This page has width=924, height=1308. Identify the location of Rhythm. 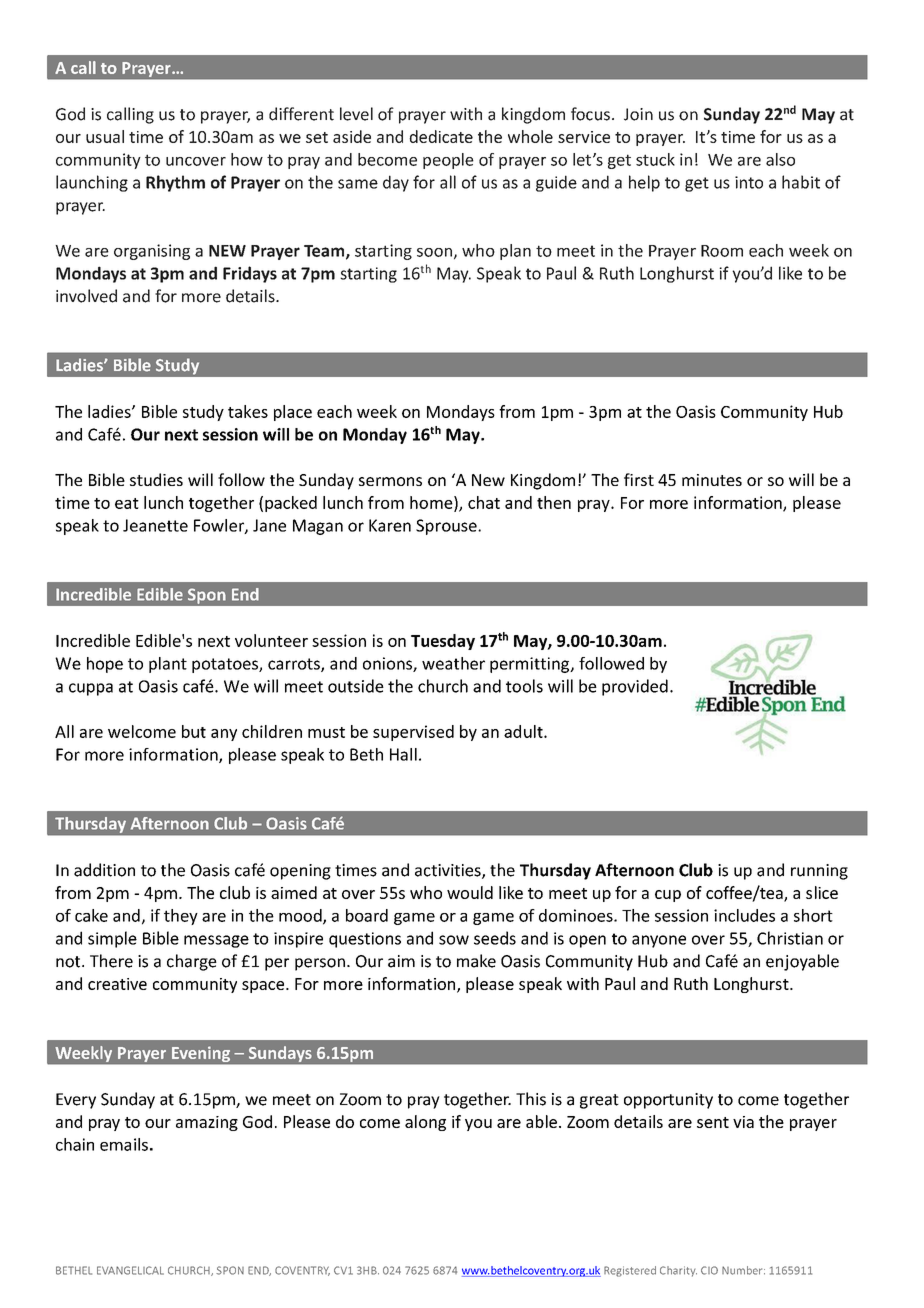
(175, 183).
